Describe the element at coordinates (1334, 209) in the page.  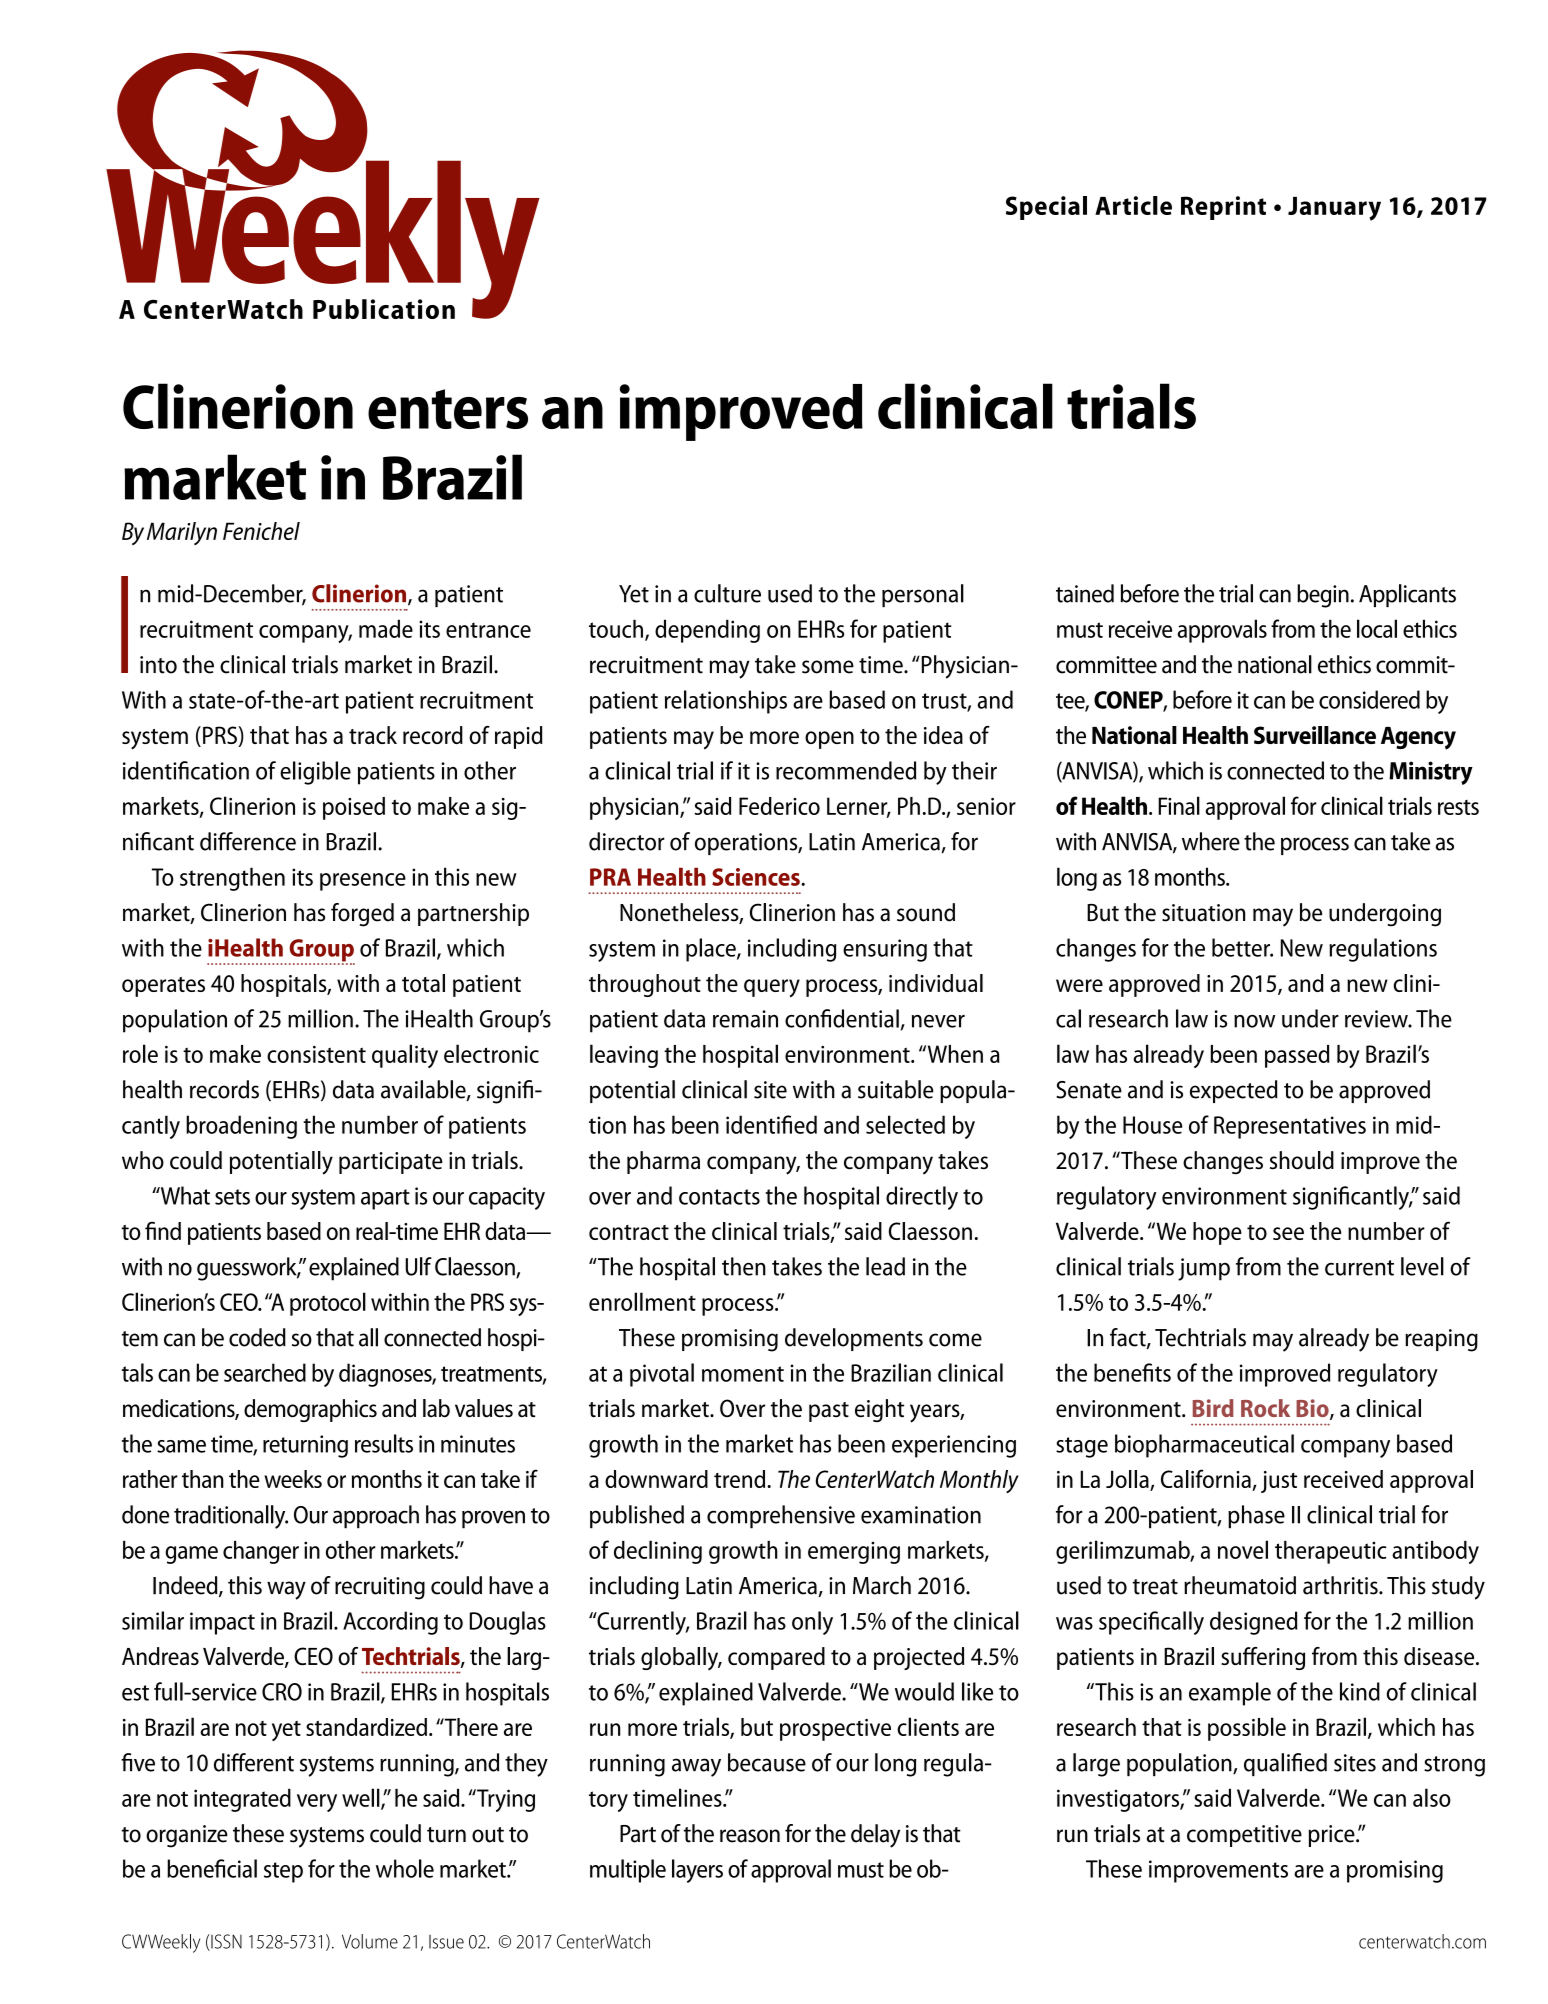
I see `January` at that location.
